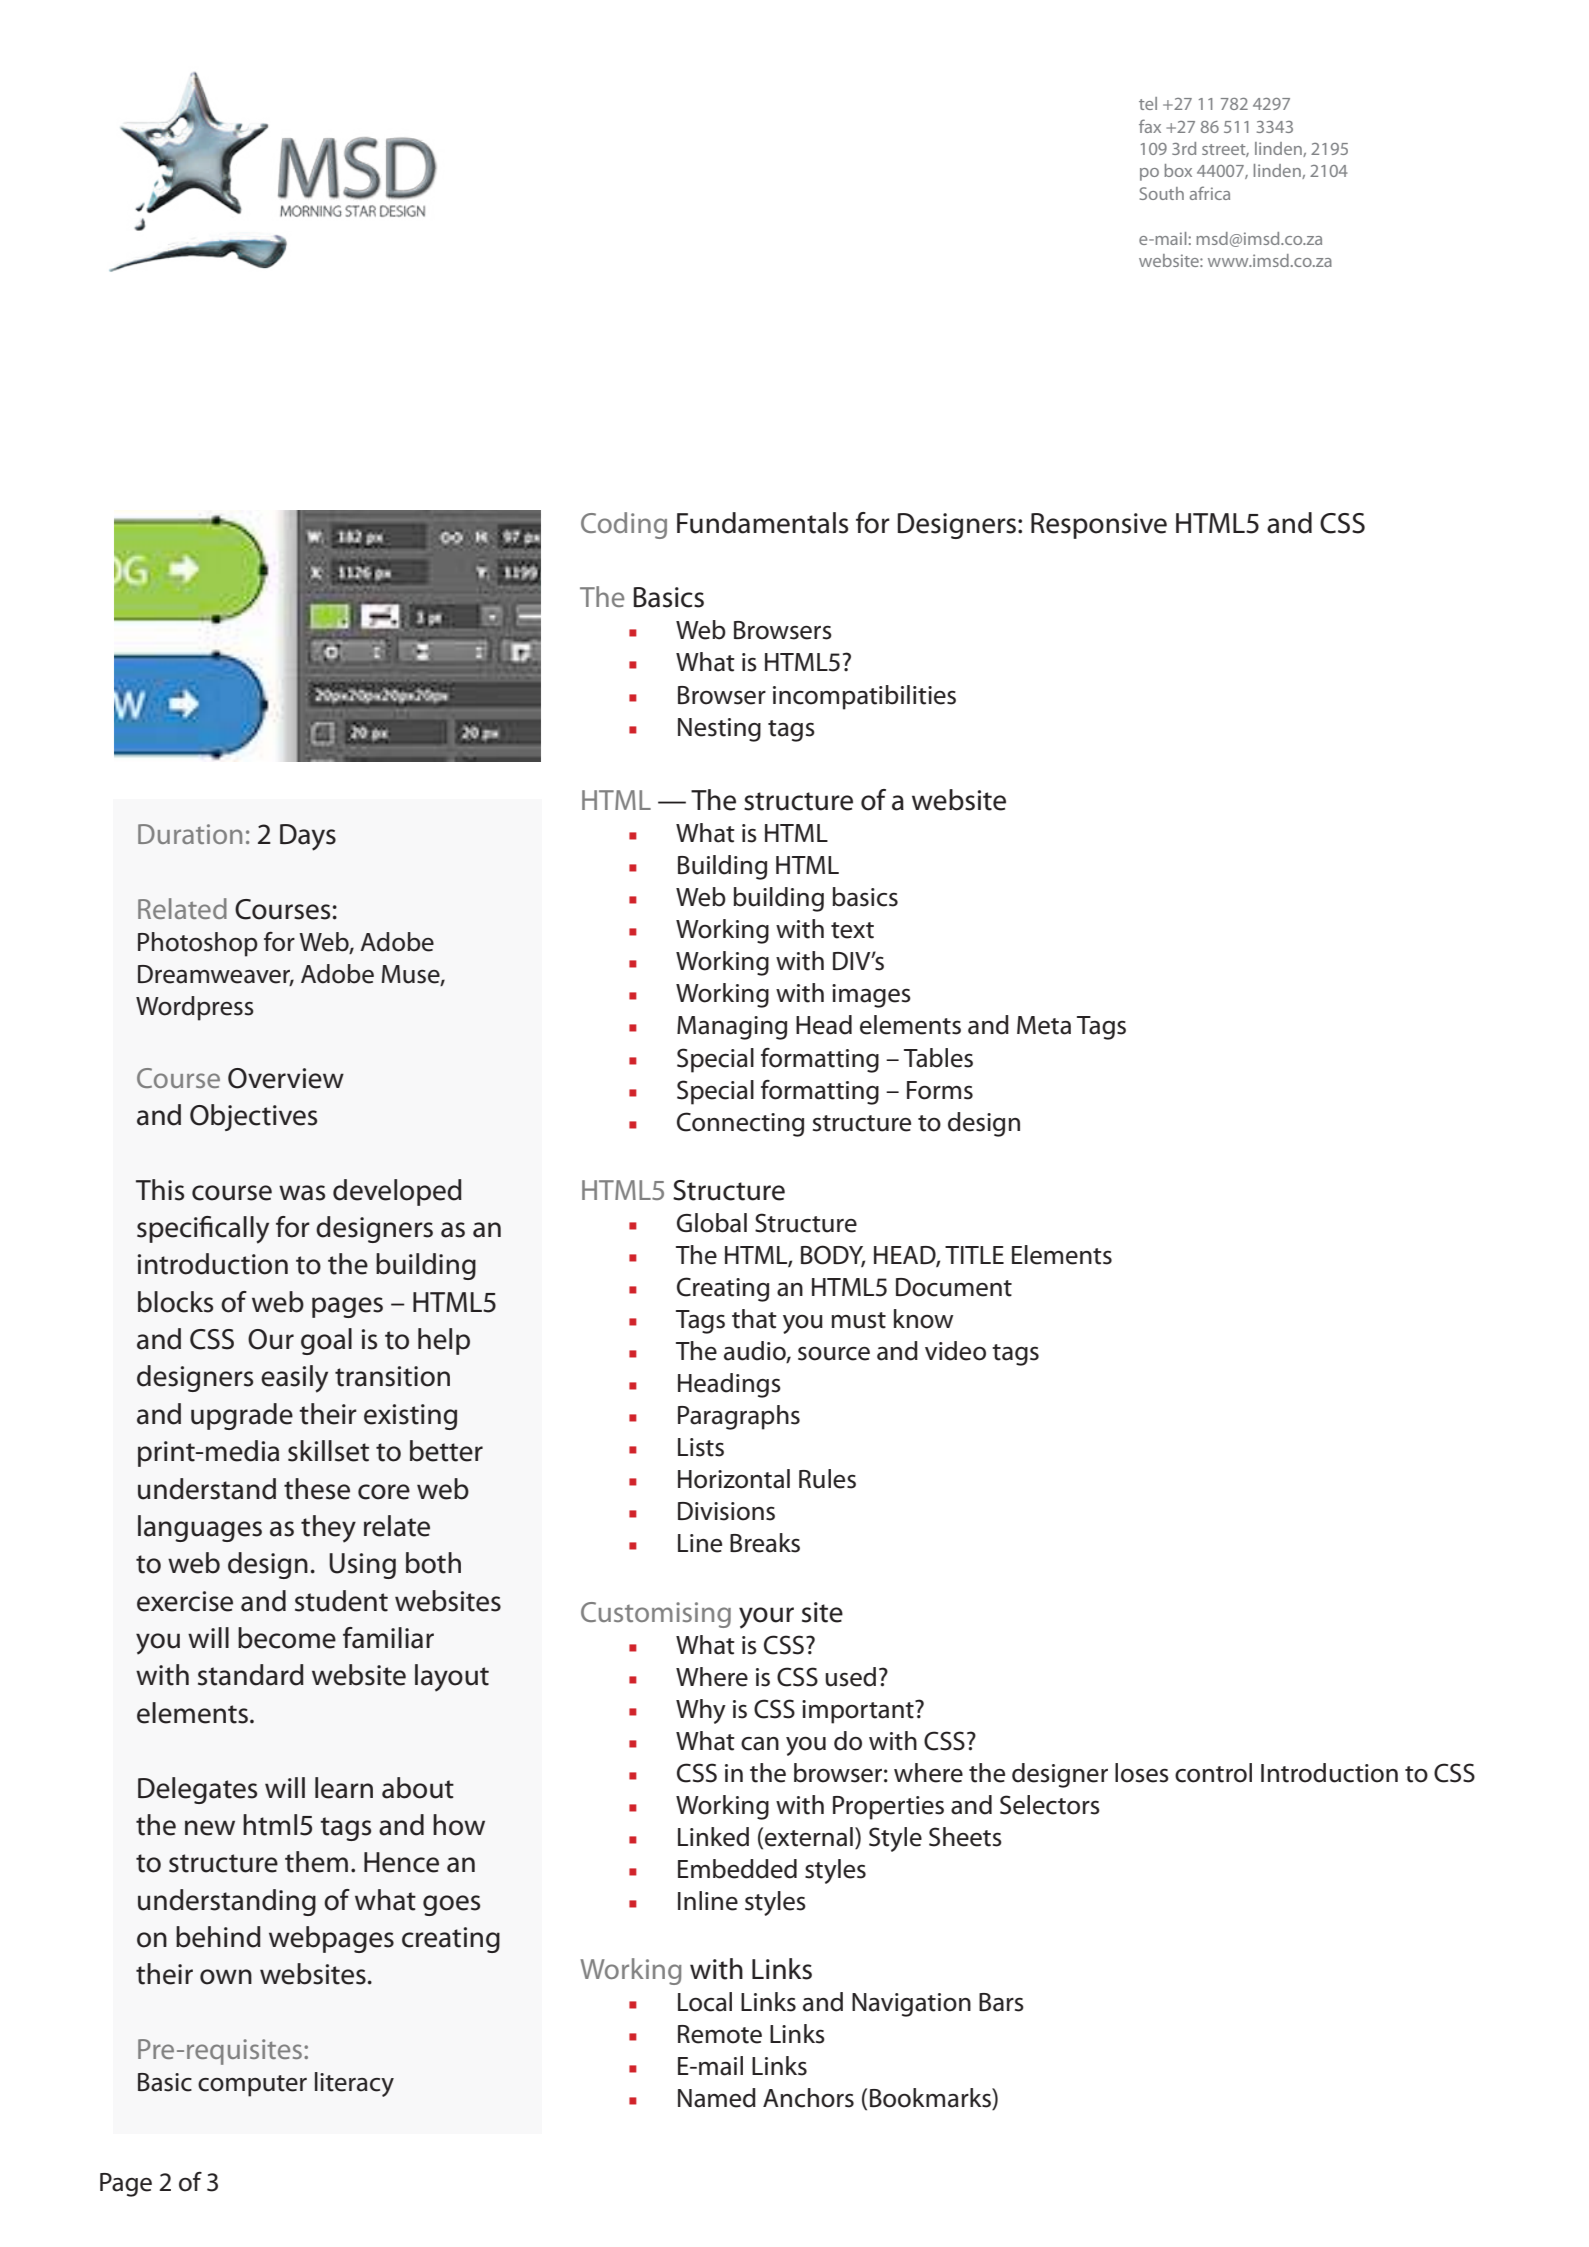 Image resolution: width=1589 pixels, height=2247 pixels. Describe the element at coordinates (1044, 1025) in the page. I see `Meta` at that location.
